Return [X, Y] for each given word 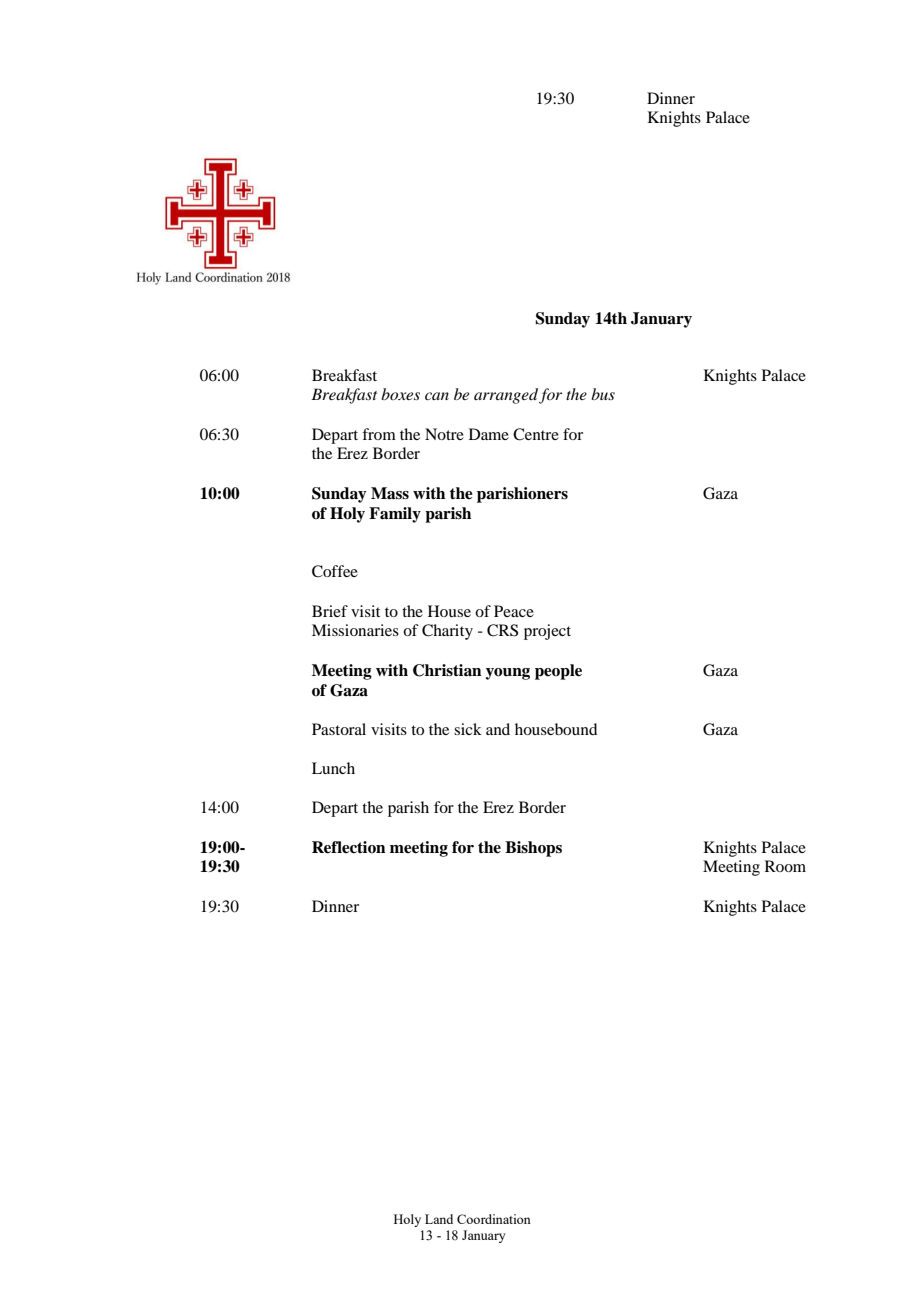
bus [603, 394]
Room [785, 866]
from [379, 434]
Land [439, 1219]
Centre [536, 434]
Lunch [333, 768]
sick [468, 729]
